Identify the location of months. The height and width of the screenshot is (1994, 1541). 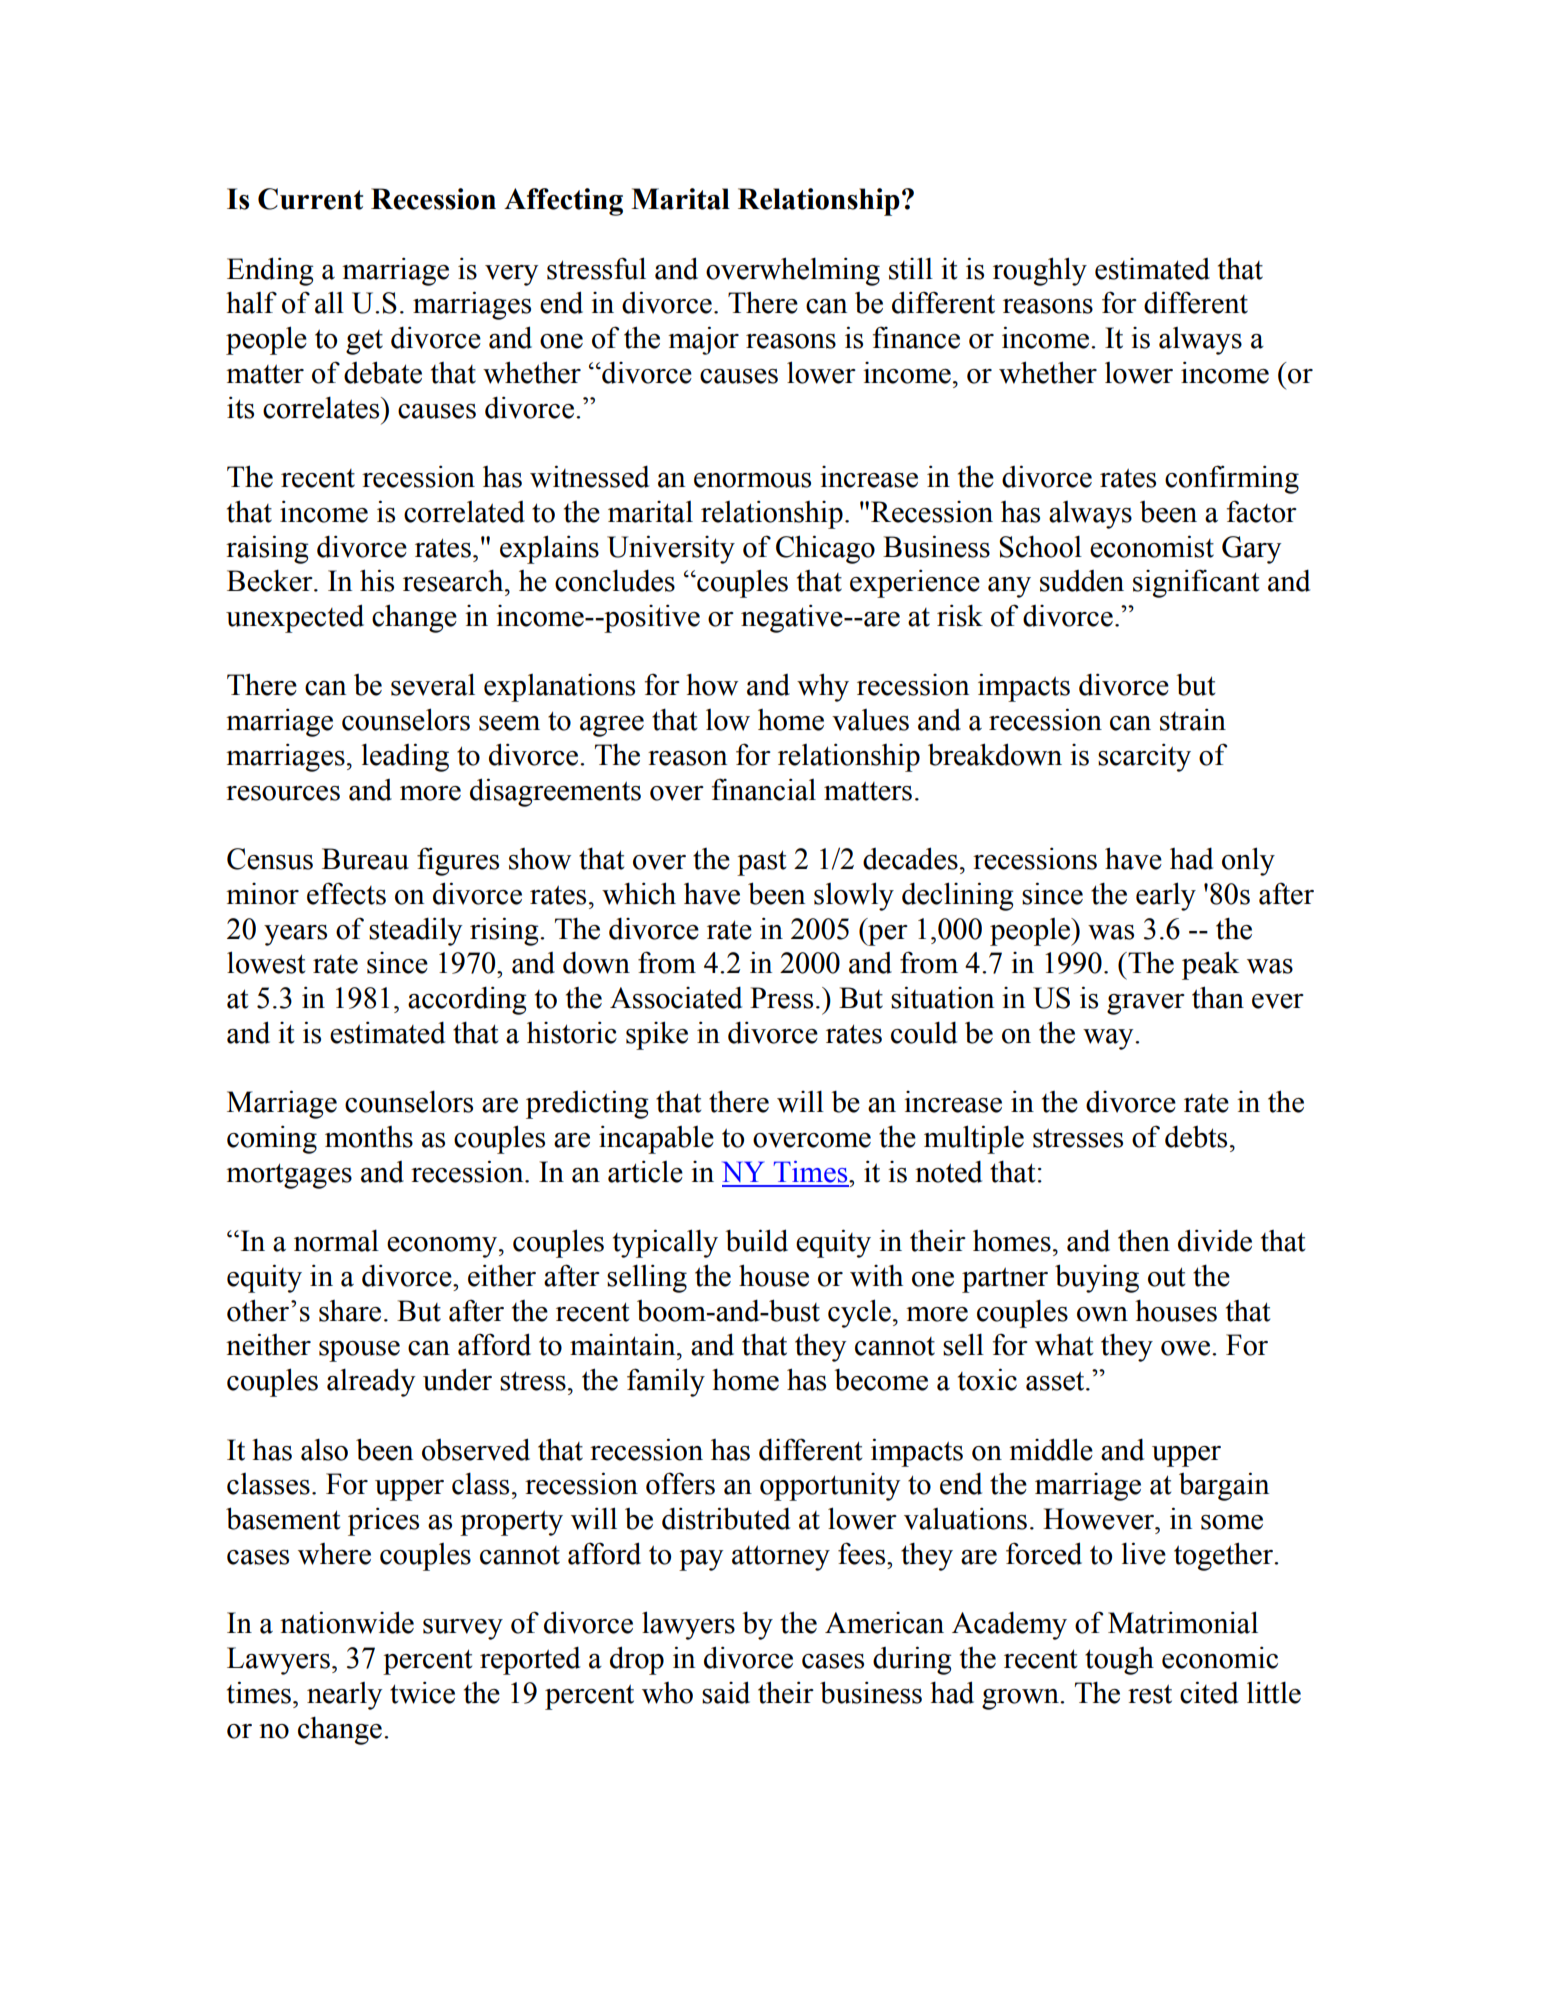
(369, 1137).
